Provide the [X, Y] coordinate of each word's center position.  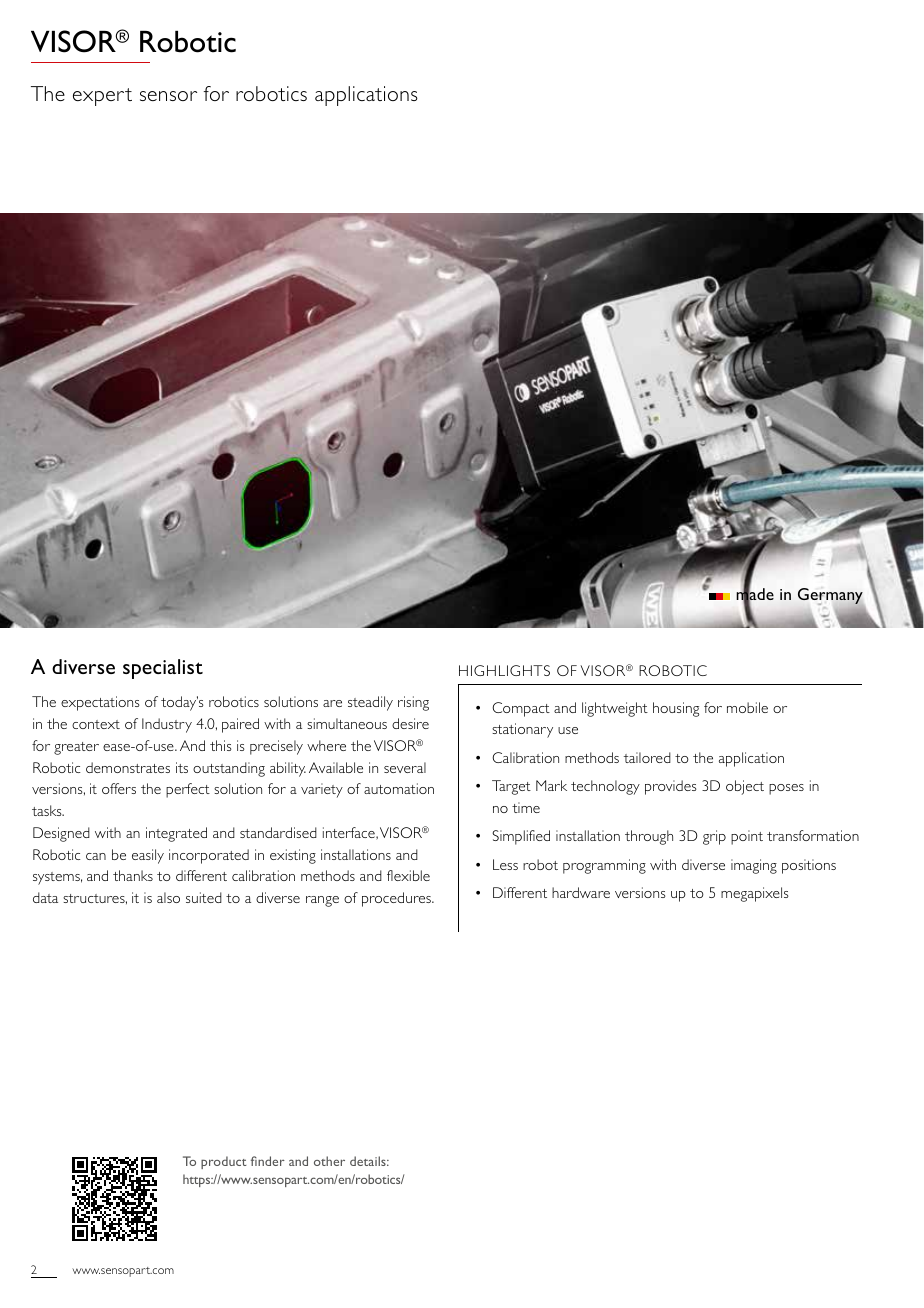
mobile [747, 707]
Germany [831, 597]
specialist [163, 669]
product [224, 1162]
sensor [168, 96]
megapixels [755, 894]
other [329, 1161]
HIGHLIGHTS [504, 670]
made [755, 595]
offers [119, 788]
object [745, 787]
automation [399, 788]
